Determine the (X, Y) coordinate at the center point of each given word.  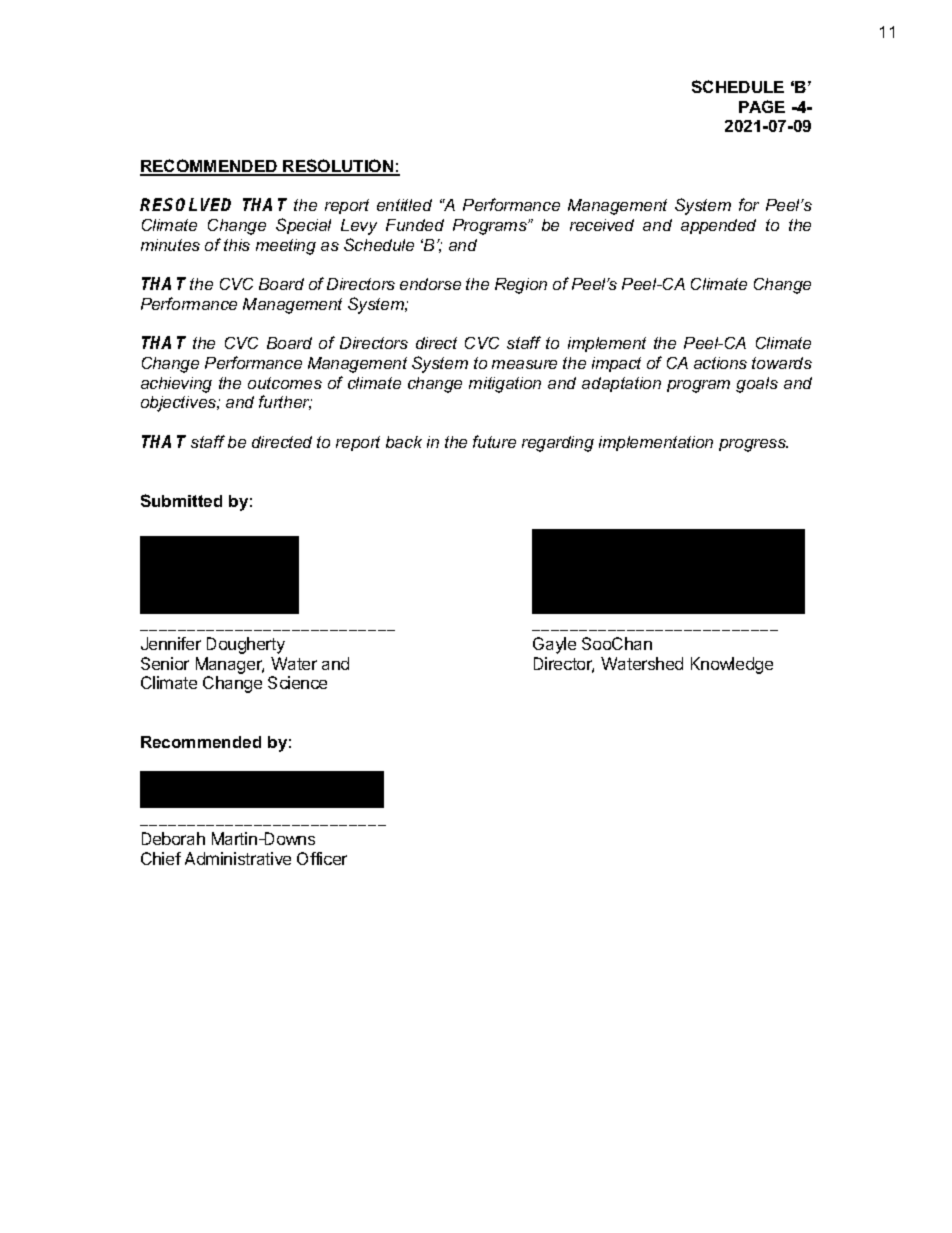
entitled (404, 205)
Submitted (181, 500)
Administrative (238, 858)
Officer (322, 858)
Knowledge (732, 665)
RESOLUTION (339, 167)
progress (753, 445)
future (494, 441)
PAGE (762, 106)
